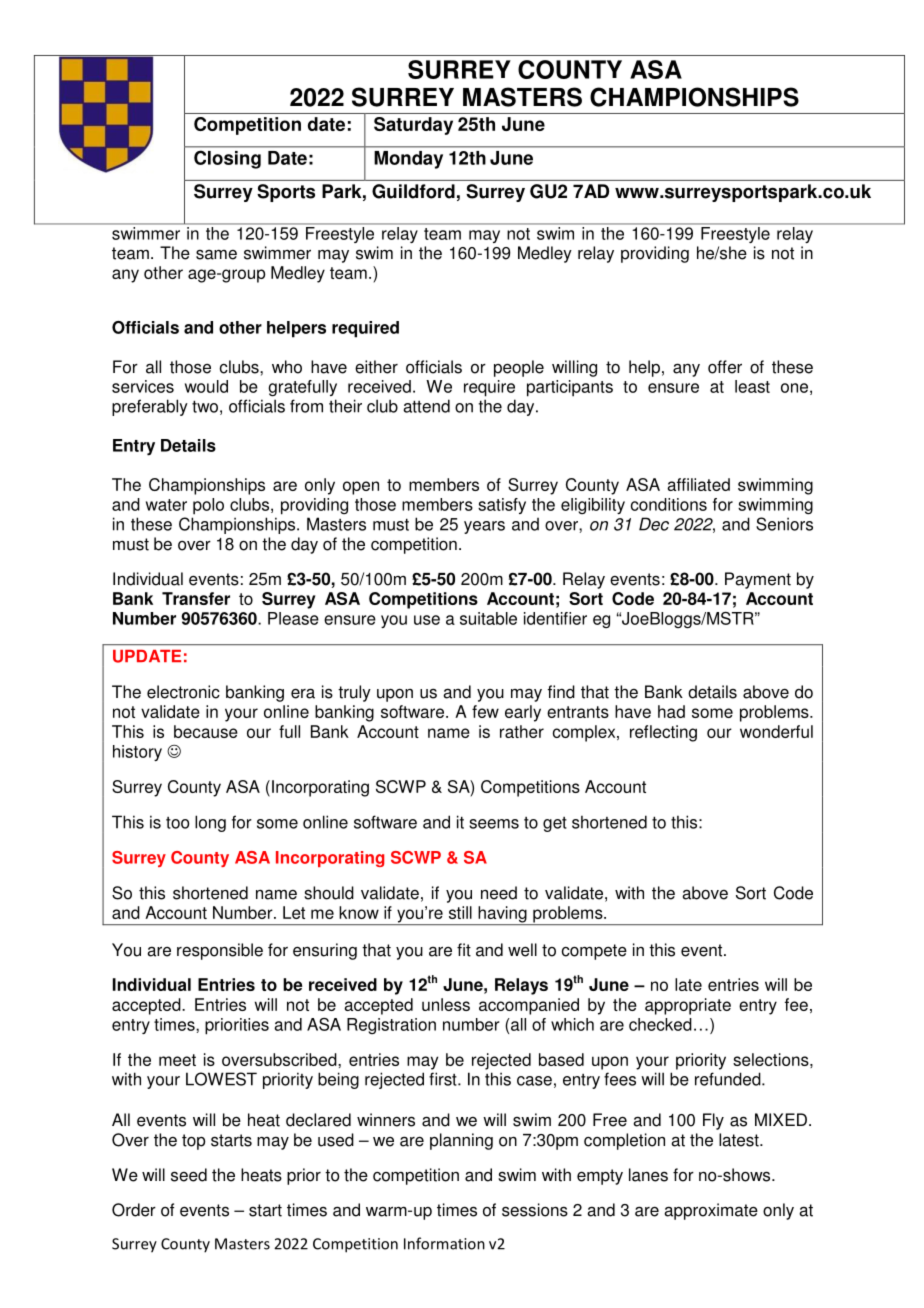 The height and width of the document is (1308, 924). What do you see at coordinates (205, 406) in the document?
I see `two` at bounding box center [205, 406].
